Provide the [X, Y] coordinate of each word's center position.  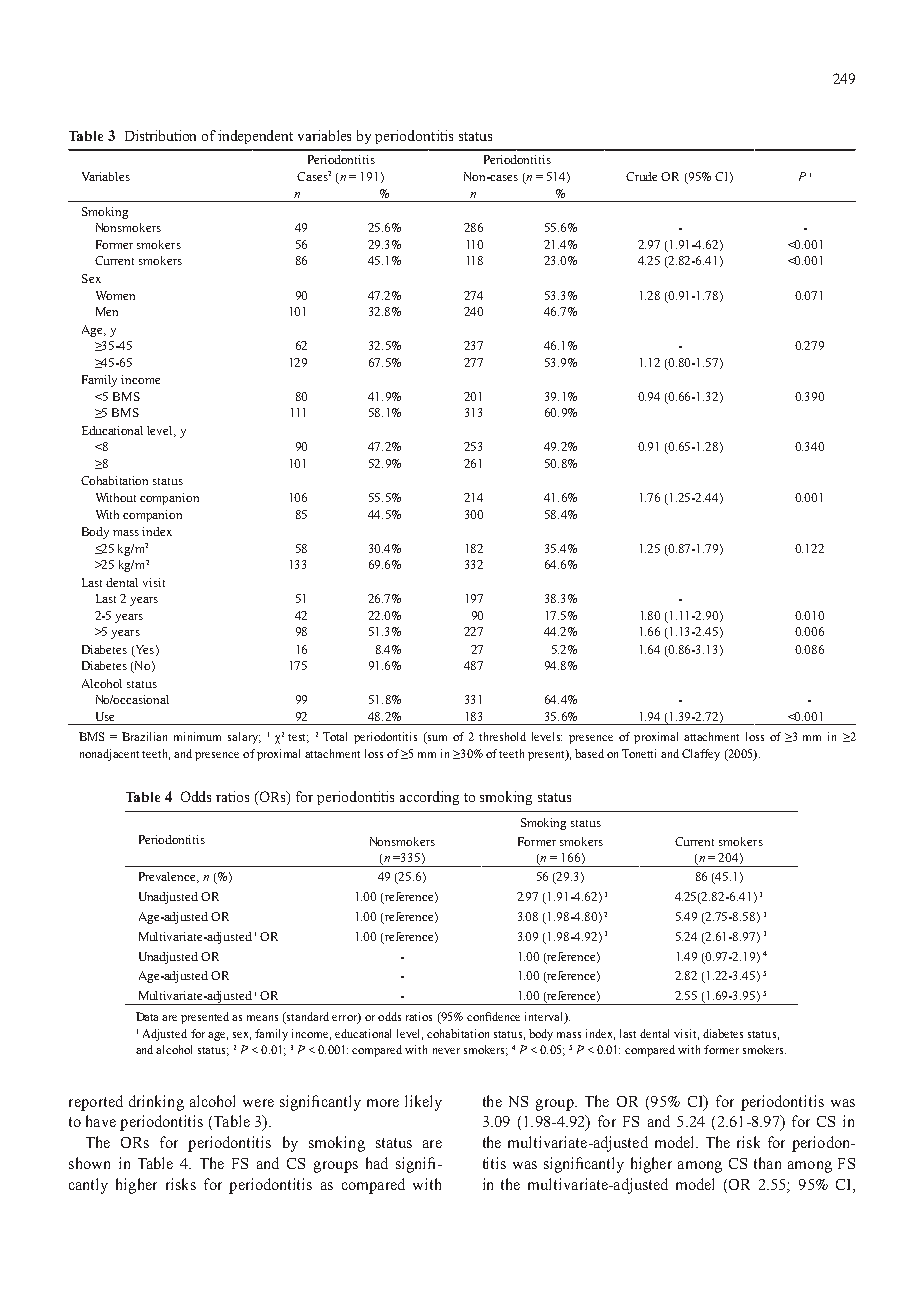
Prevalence [168, 877]
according [429, 798]
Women [115, 295]
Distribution [160, 135]
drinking [156, 1103]
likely [423, 1103]
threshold [502, 736]
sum [436, 739]
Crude [641, 176]
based [589, 753]
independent [255, 137]
